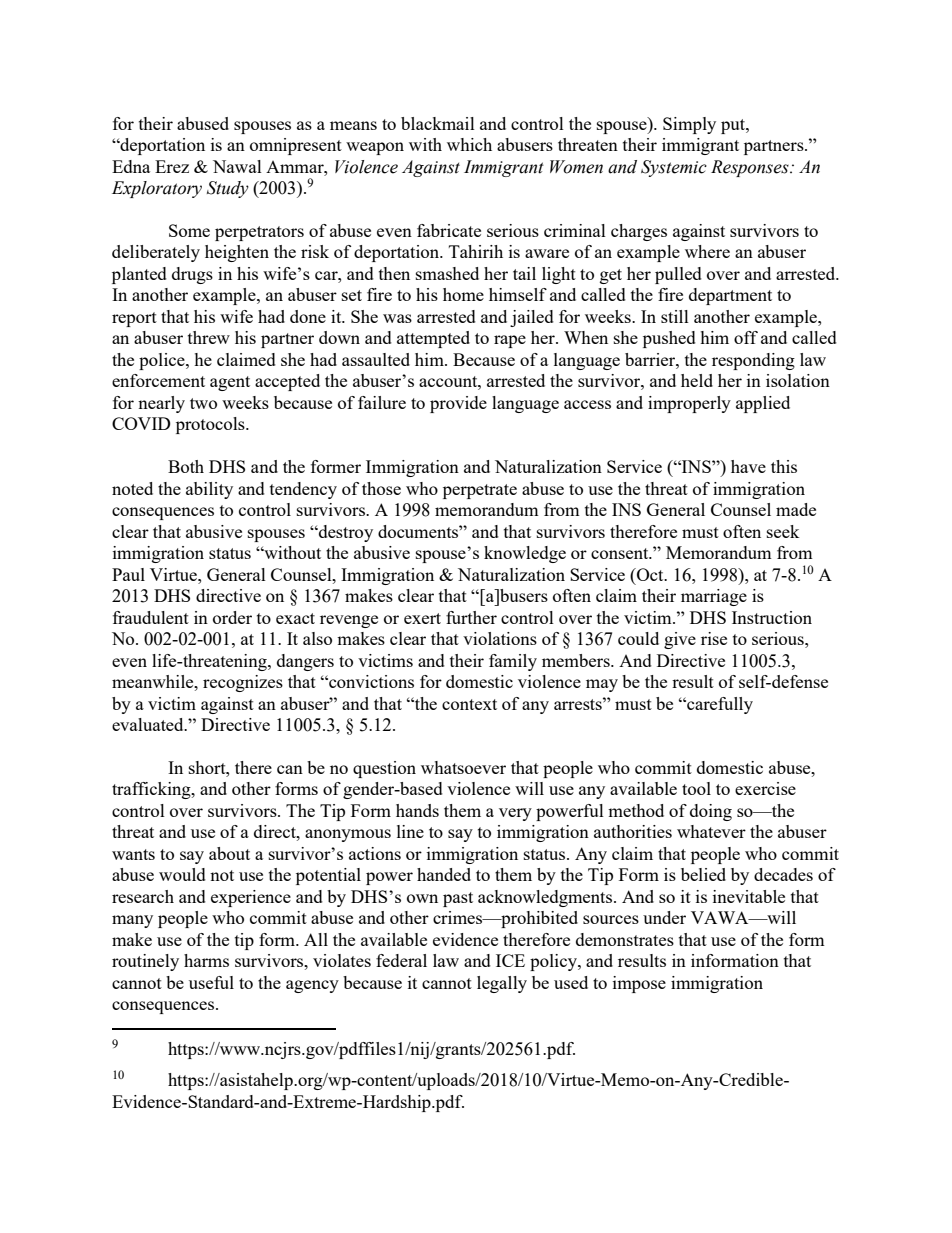  Describe the element at coordinates (243, 683) in the image. I see `recognizes` at that location.
